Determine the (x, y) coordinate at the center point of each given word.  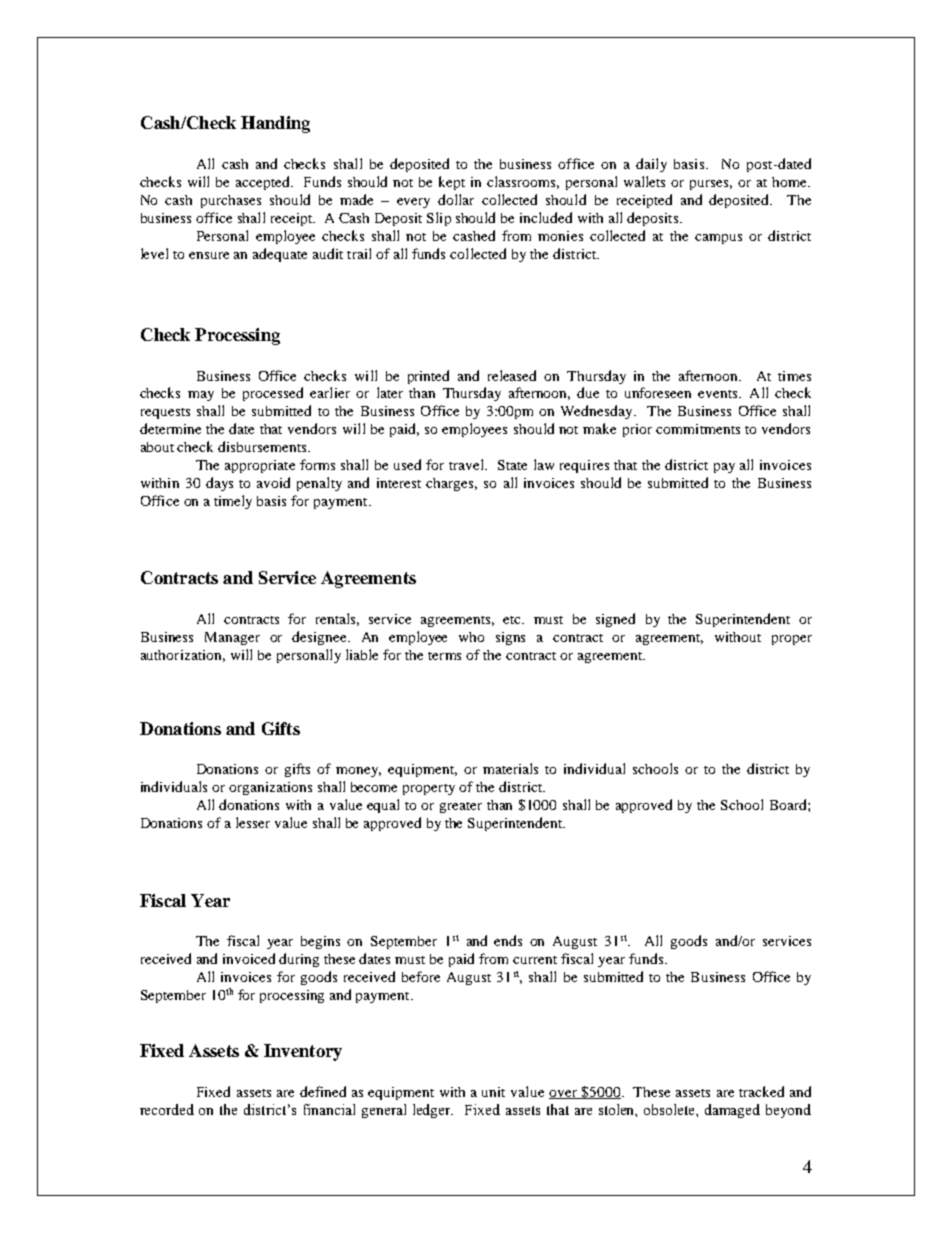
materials (510, 768)
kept (452, 183)
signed (615, 620)
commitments (698, 429)
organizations (270, 788)
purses (711, 185)
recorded (167, 1109)
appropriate (260, 466)
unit (493, 1092)
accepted (264, 183)
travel (467, 464)
